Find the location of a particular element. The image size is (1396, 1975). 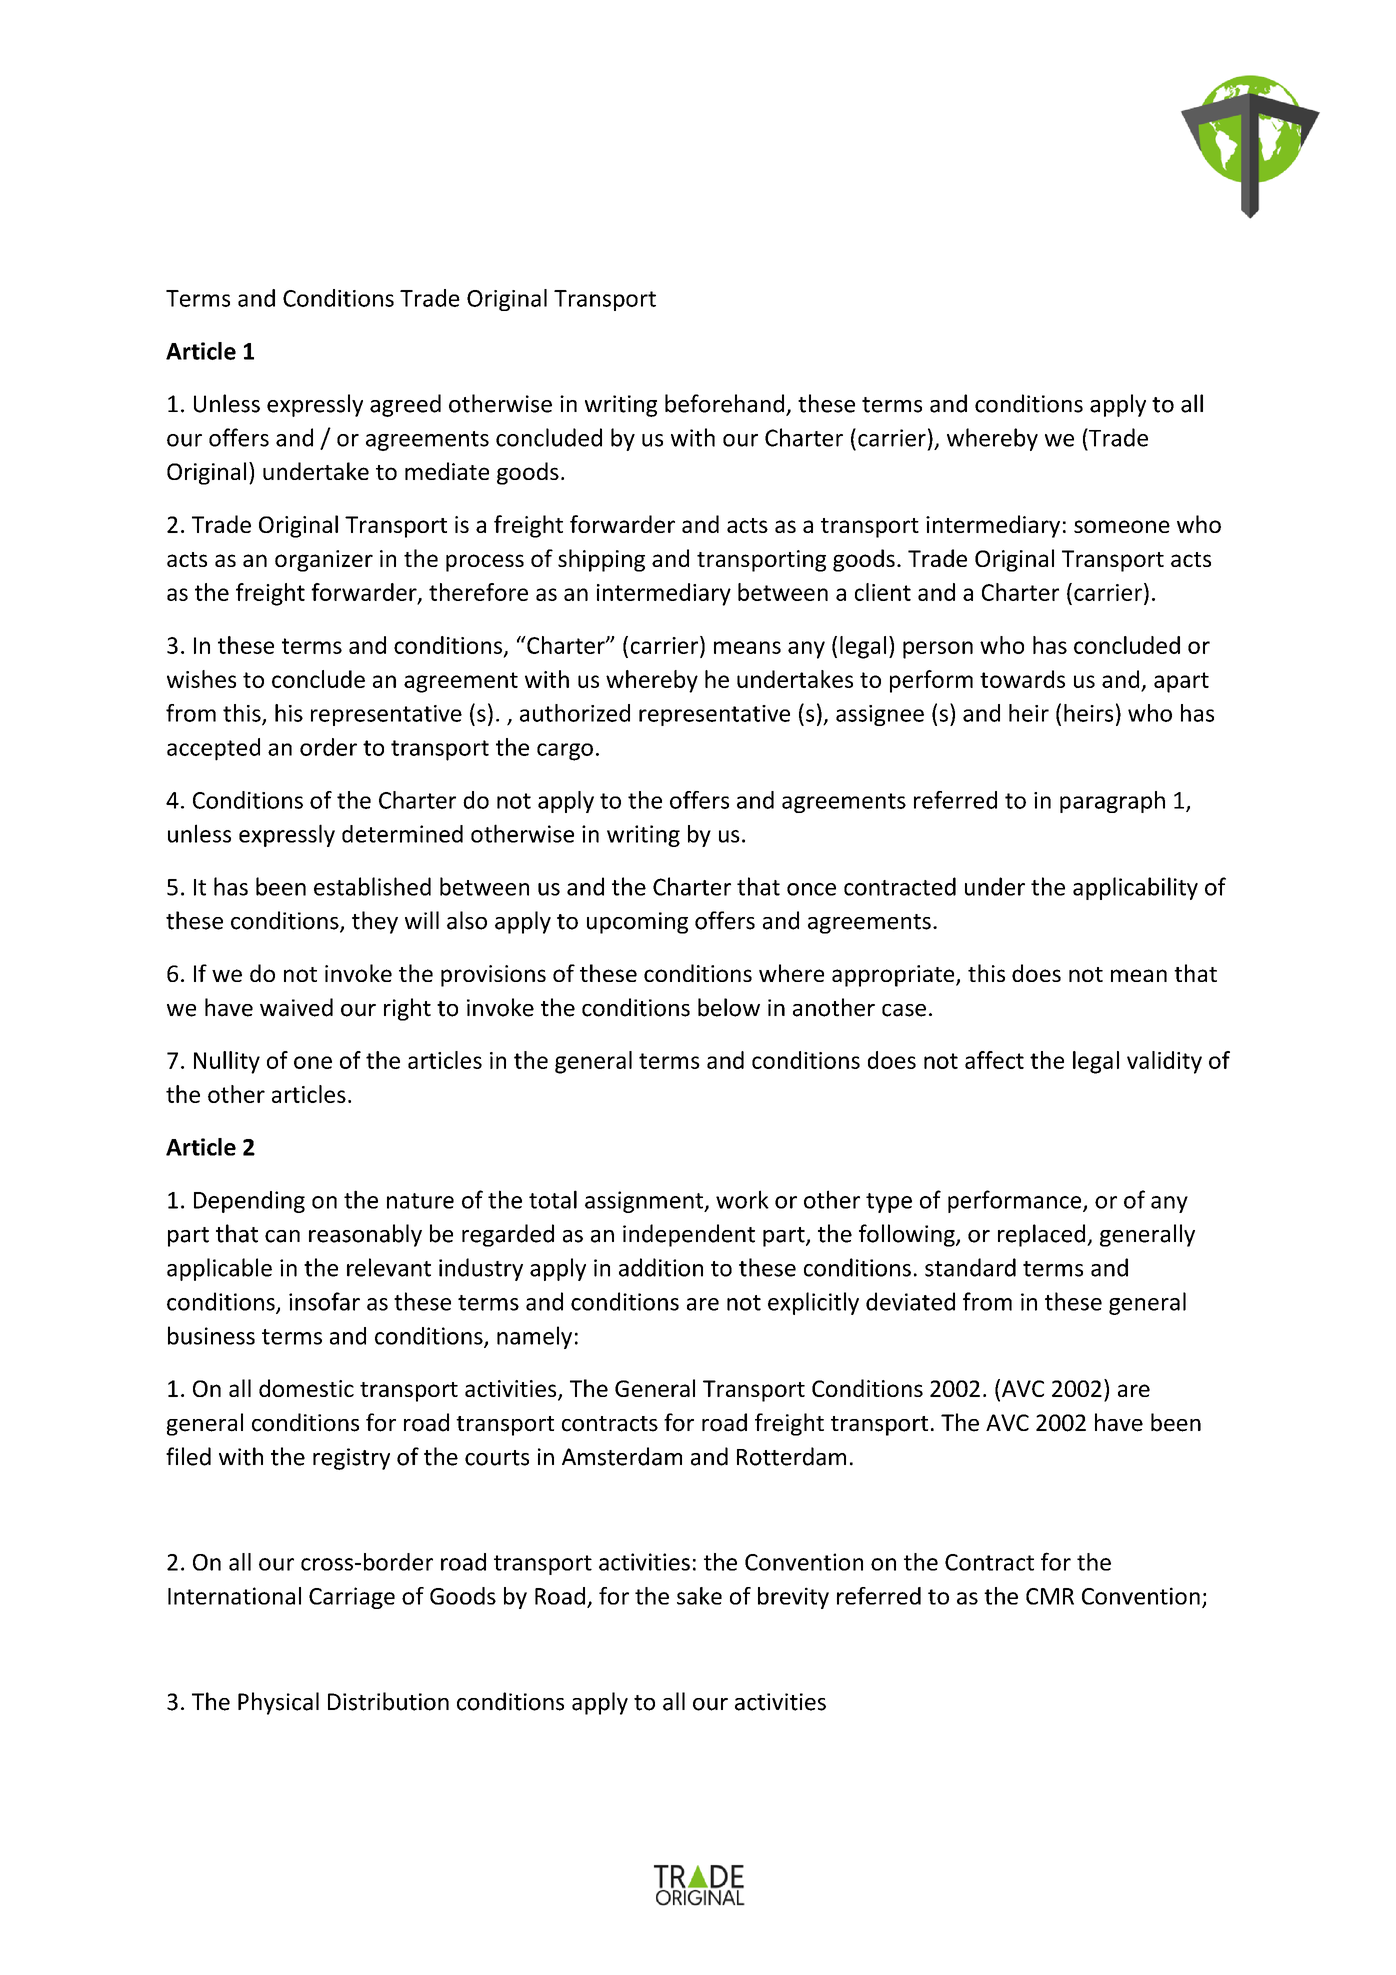

upcoming is located at coordinates (637, 923).
